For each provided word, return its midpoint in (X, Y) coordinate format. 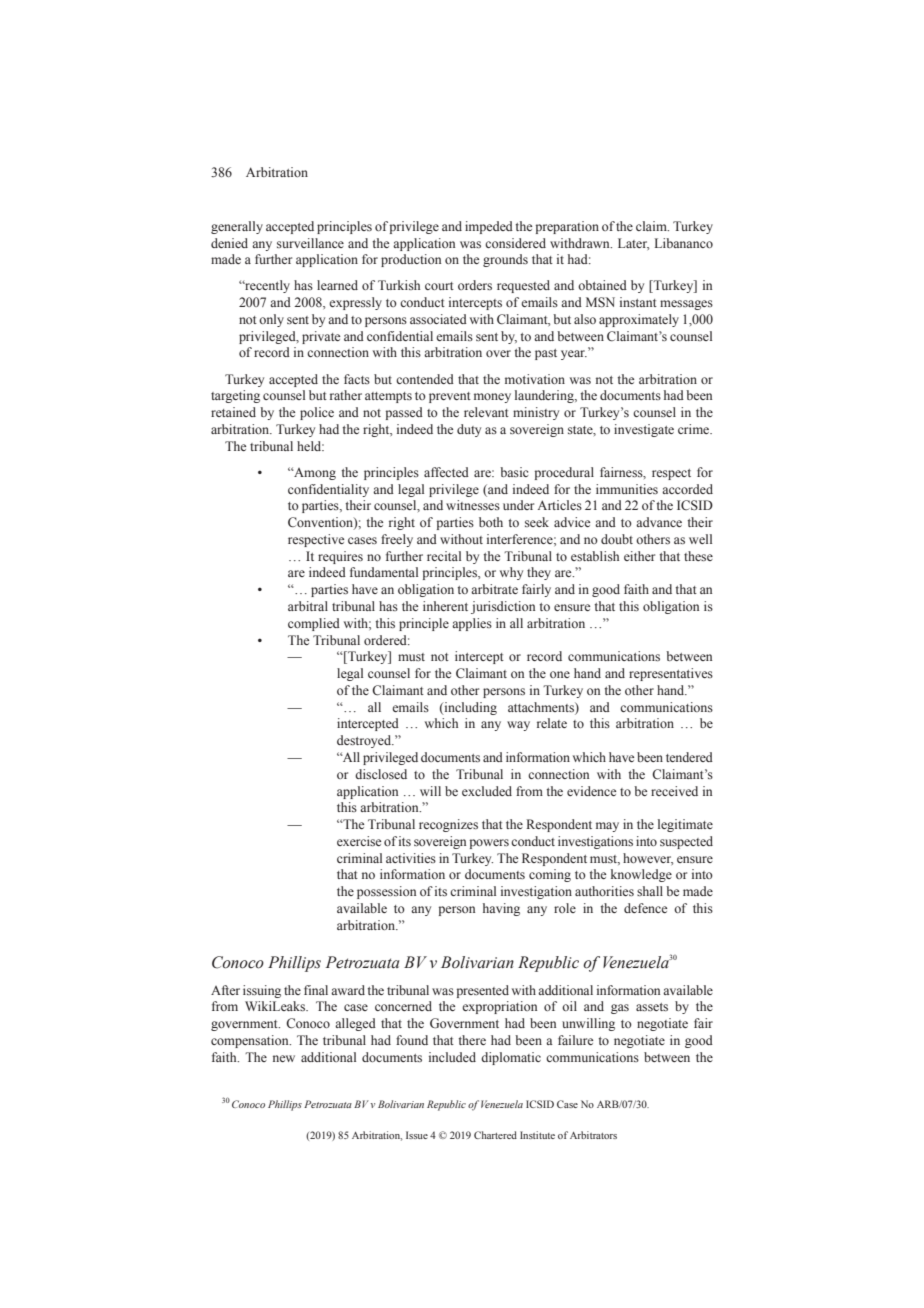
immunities (627, 489)
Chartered (495, 1135)
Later (633, 244)
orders (475, 285)
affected (446, 472)
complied (314, 624)
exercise (359, 841)
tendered (689, 757)
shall (650, 891)
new (284, 1058)
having (501, 909)
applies (472, 624)
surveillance (310, 243)
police (317, 413)
